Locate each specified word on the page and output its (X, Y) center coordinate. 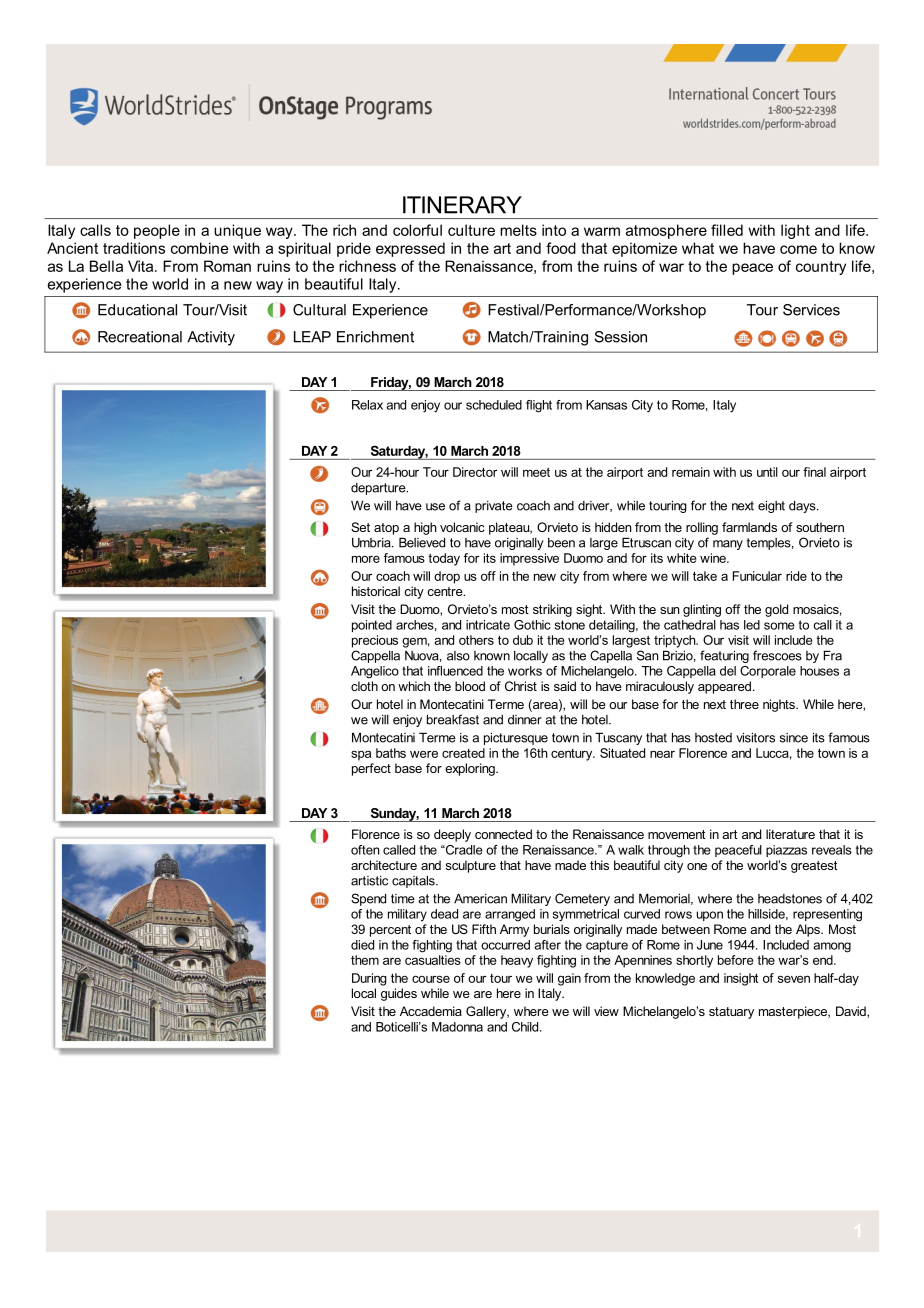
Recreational (140, 337)
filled (727, 230)
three (744, 704)
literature (790, 834)
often (365, 850)
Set (360, 527)
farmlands (749, 527)
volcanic (462, 527)
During (369, 979)
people (157, 231)
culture (471, 230)
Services (811, 310)
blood (470, 686)
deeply (452, 835)
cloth (364, 686)
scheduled (494, 405)
